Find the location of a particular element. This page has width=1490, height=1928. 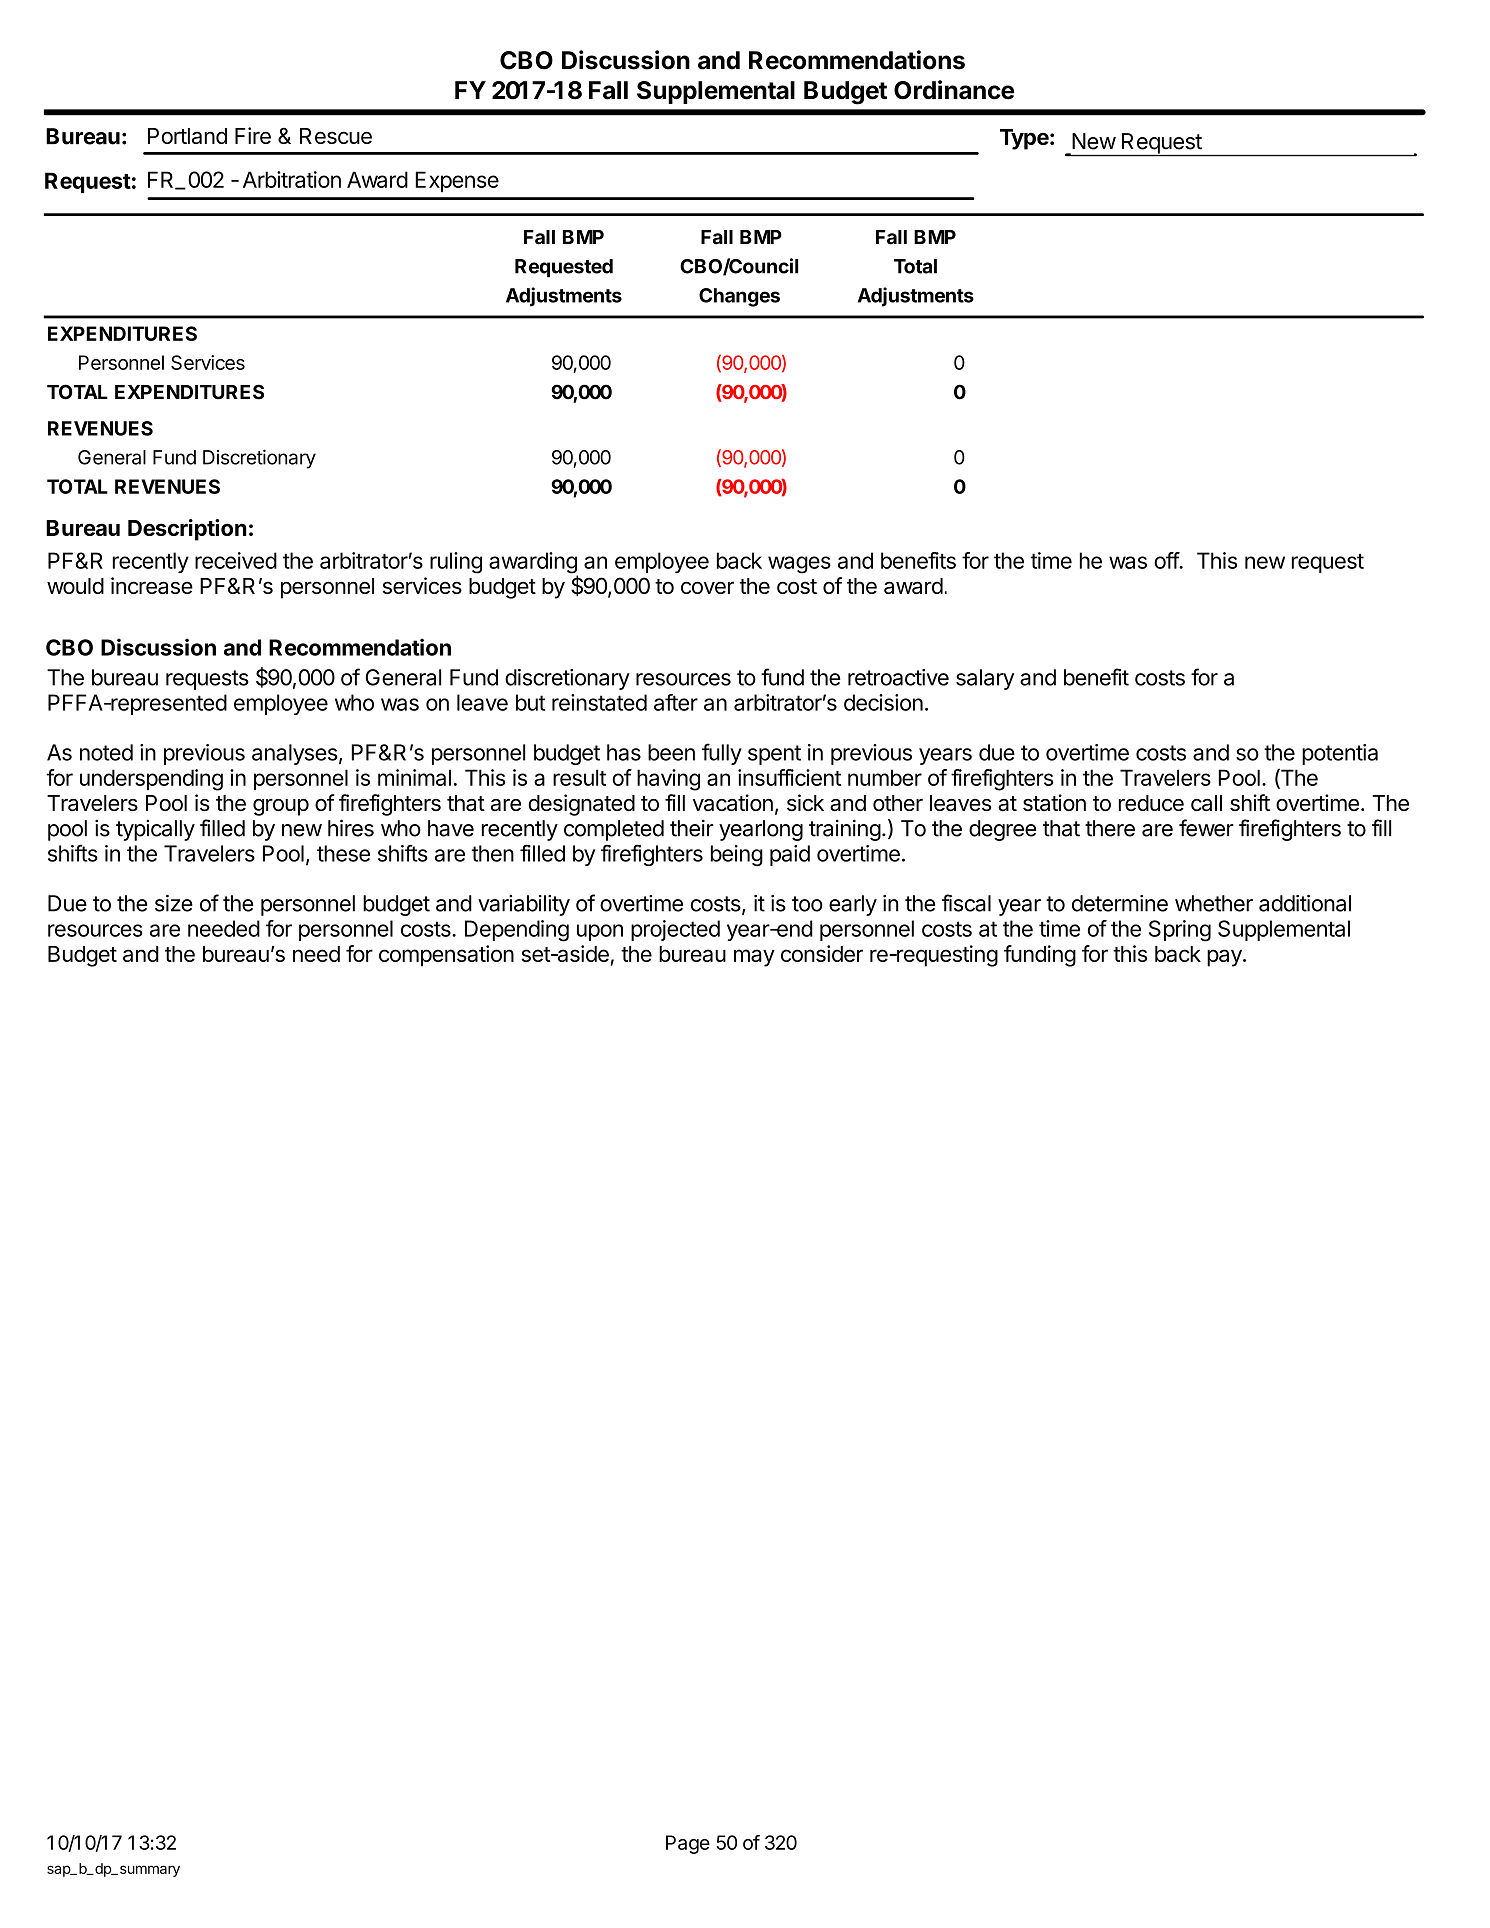

Page is located at coordinates (688, 1844).
